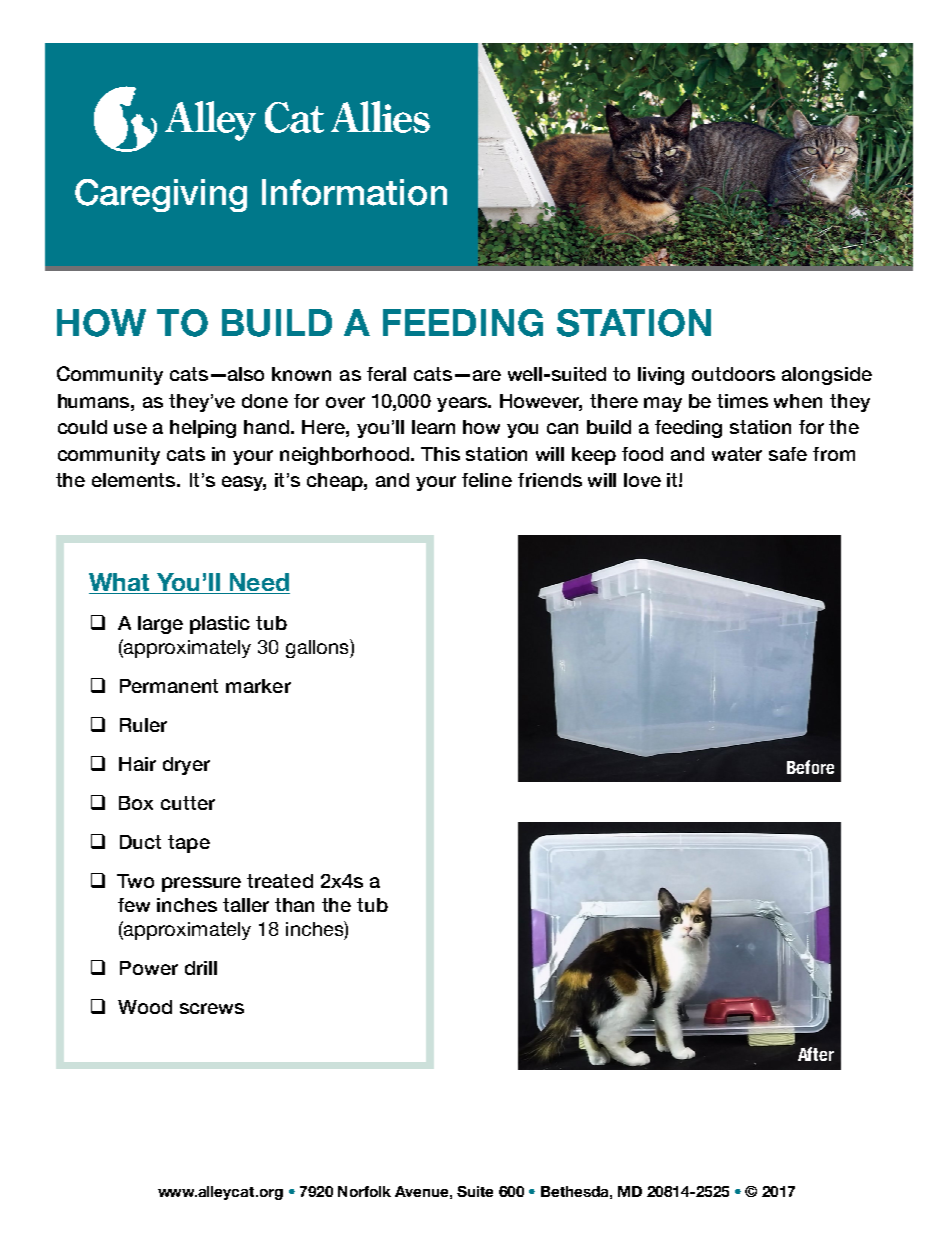 This screenshot has height=1233, width=952. I want to click on feline, so click(487, 480).
